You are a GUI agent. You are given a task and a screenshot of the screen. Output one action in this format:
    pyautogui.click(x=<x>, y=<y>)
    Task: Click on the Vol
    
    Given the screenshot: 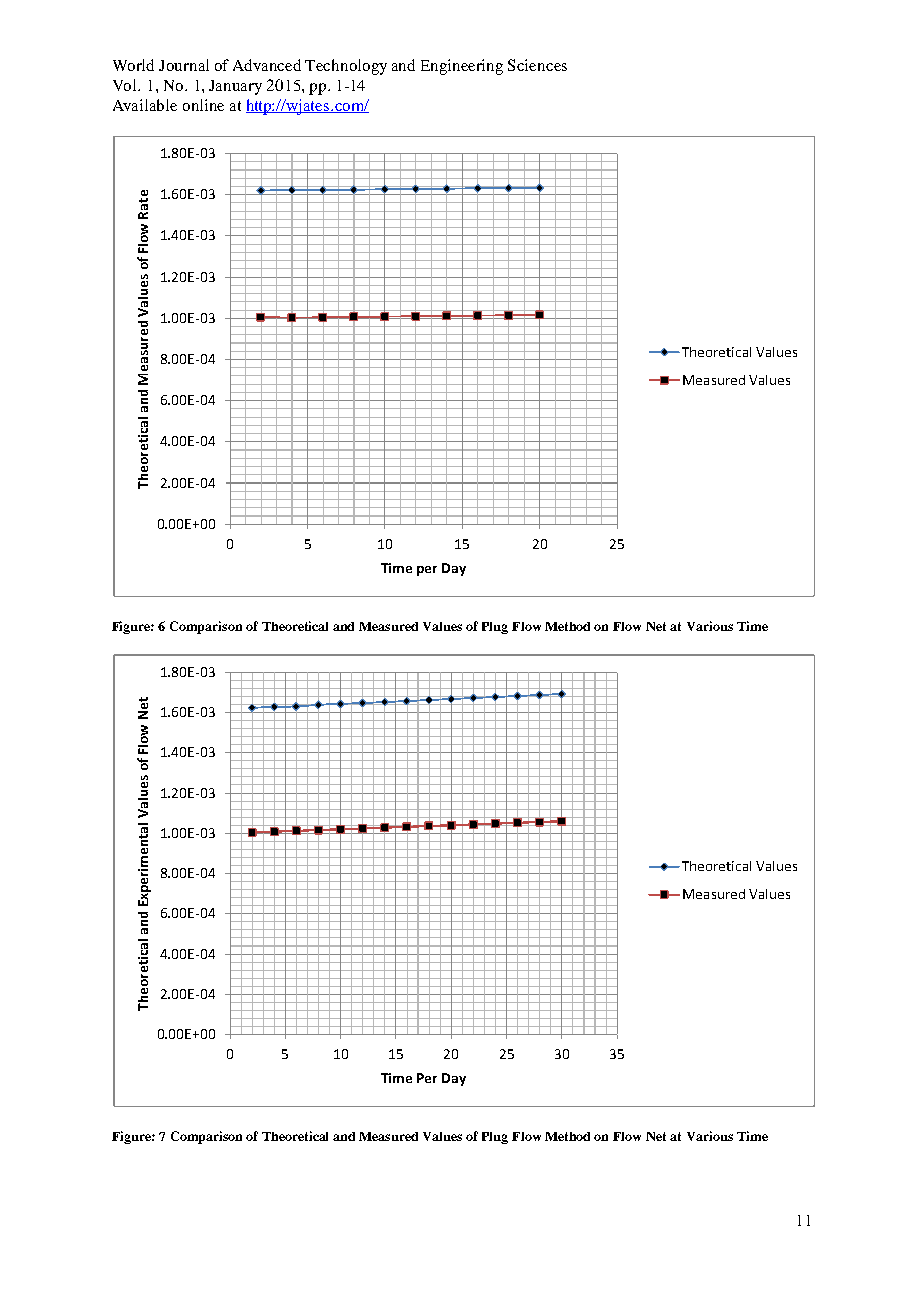 What is the action you would take?
    pyautogui.click(x=126, y=85)
